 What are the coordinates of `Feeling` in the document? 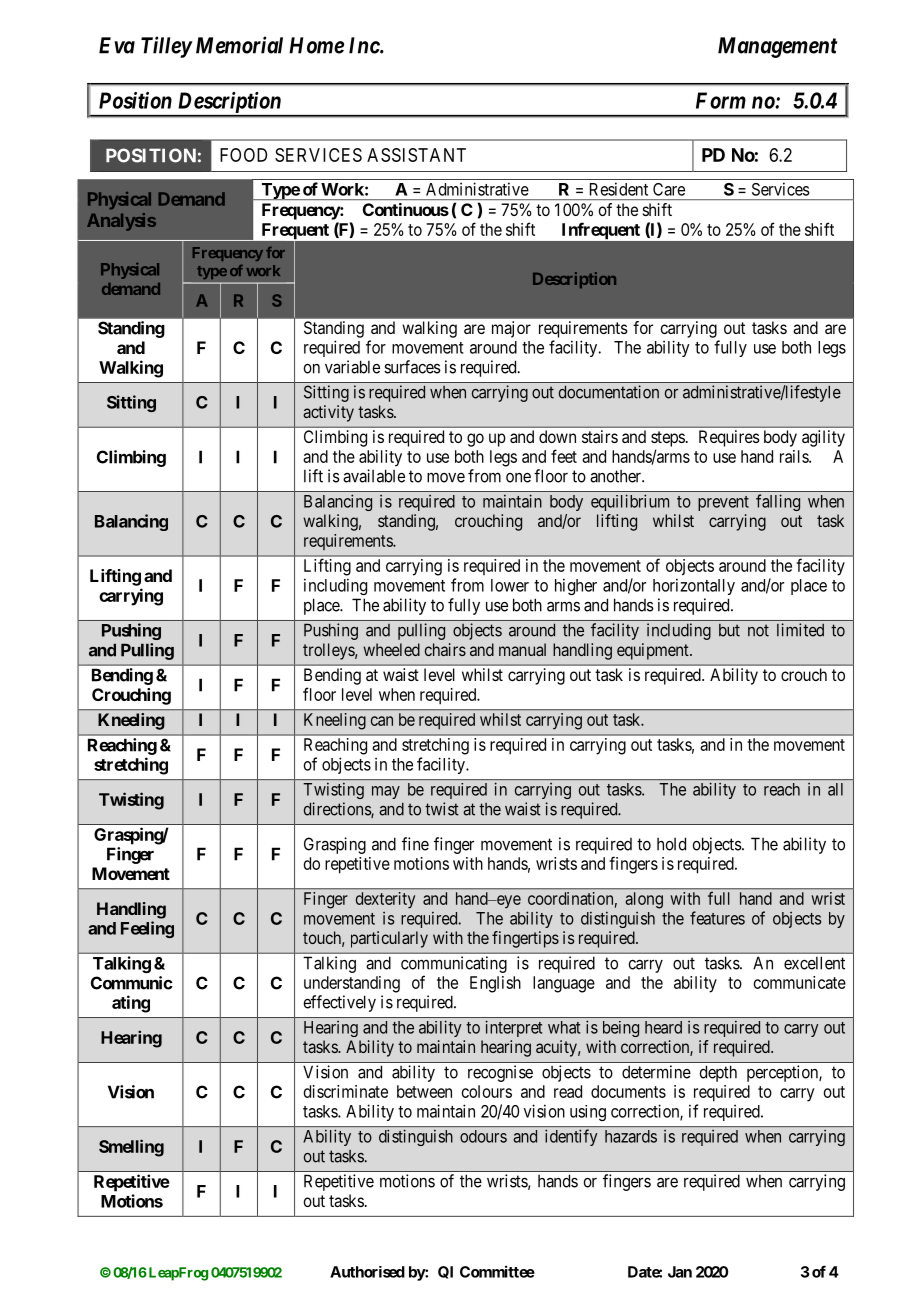 It's located at (147, 929).
